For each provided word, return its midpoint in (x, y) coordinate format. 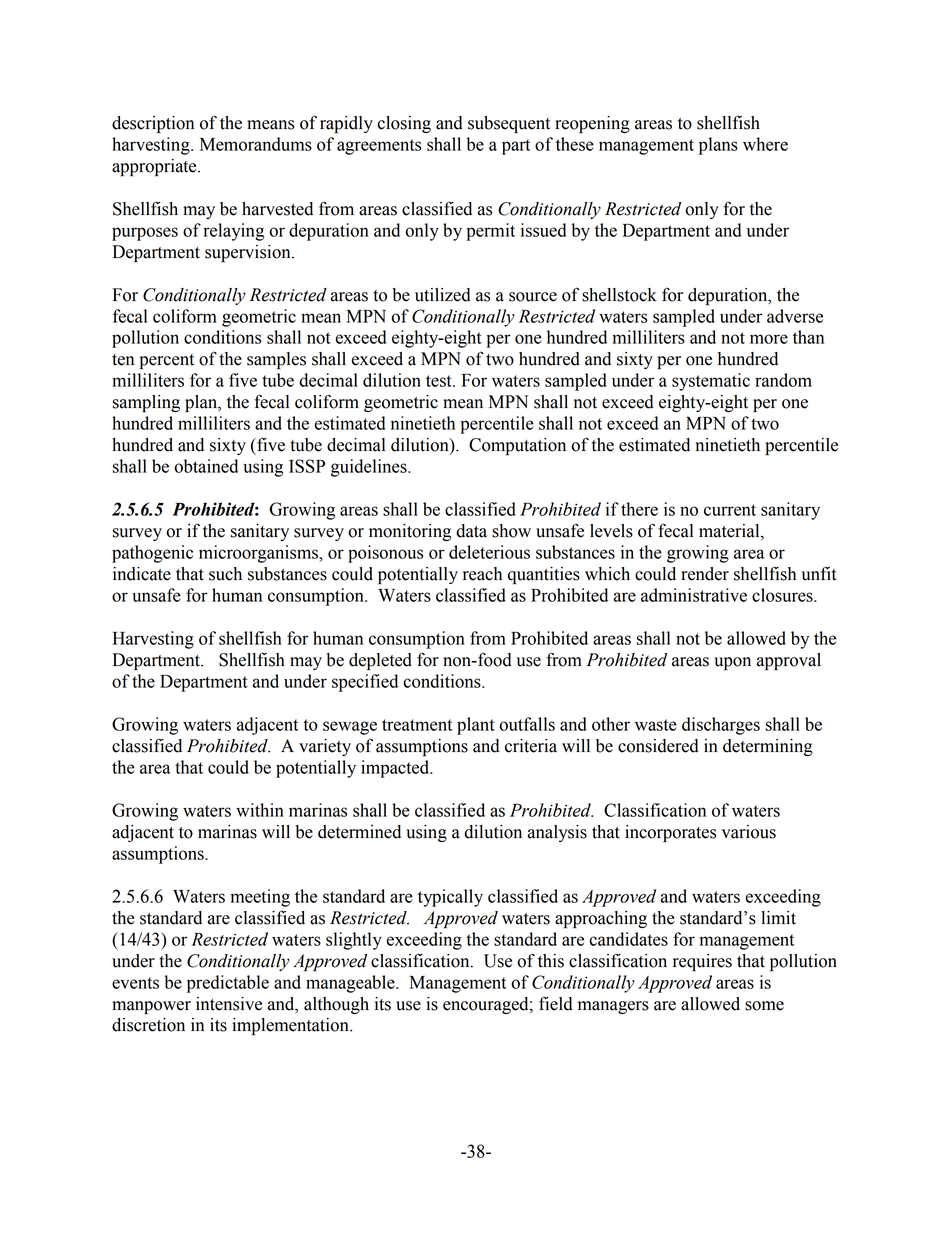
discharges (721, 726)
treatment (417, 725)
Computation (517, 446)
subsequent (509, 124)
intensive (229, 1004)
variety (325, 747)
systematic (711, 382)
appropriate (155, 167)
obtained (206, 466)
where (765, 144)
